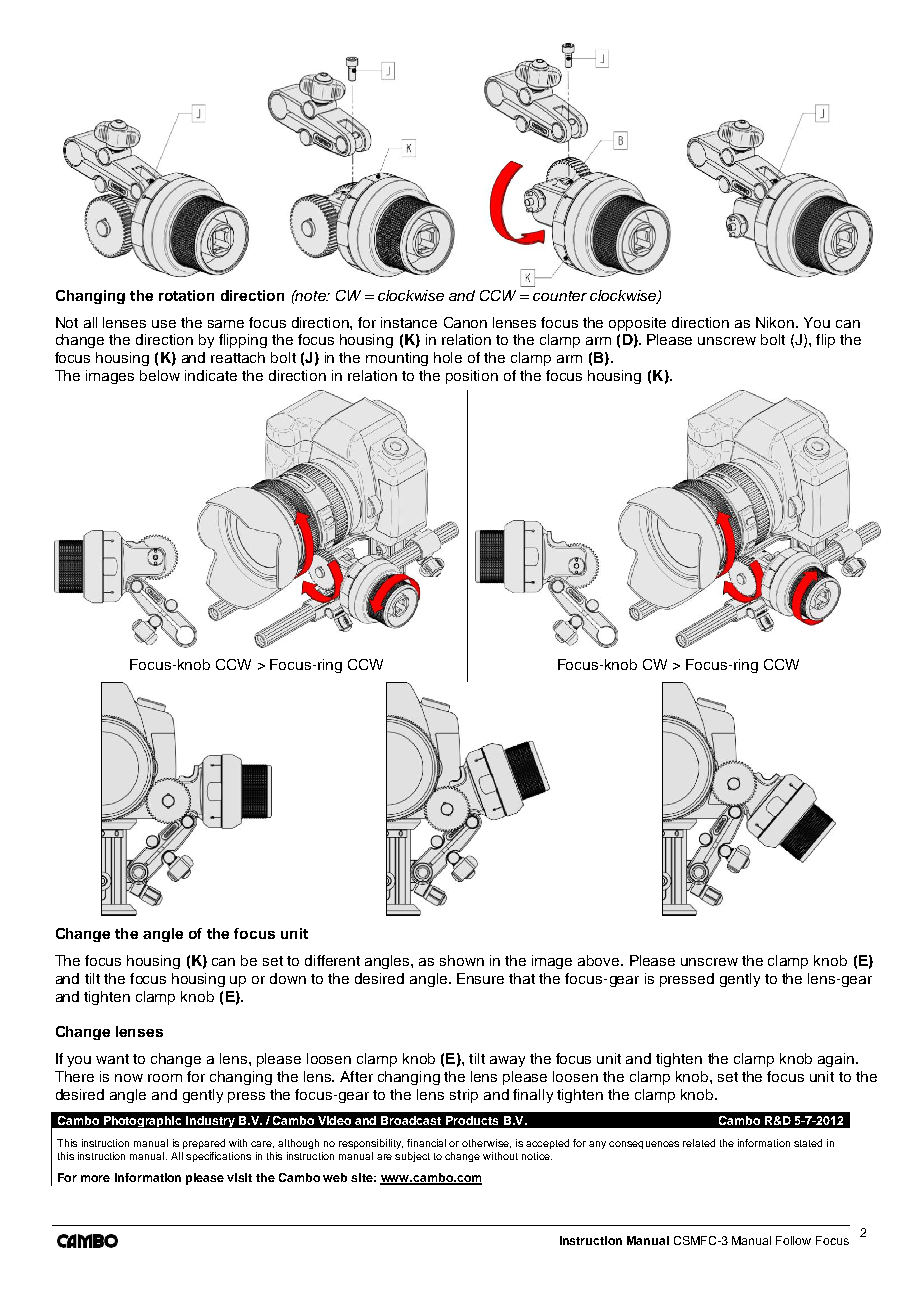 The height and width of the screenshot is (1308, 924). What do you see at coordinates (95, 1178) in the screenshot?
I see `more` at bounding box center [95, 1178].
